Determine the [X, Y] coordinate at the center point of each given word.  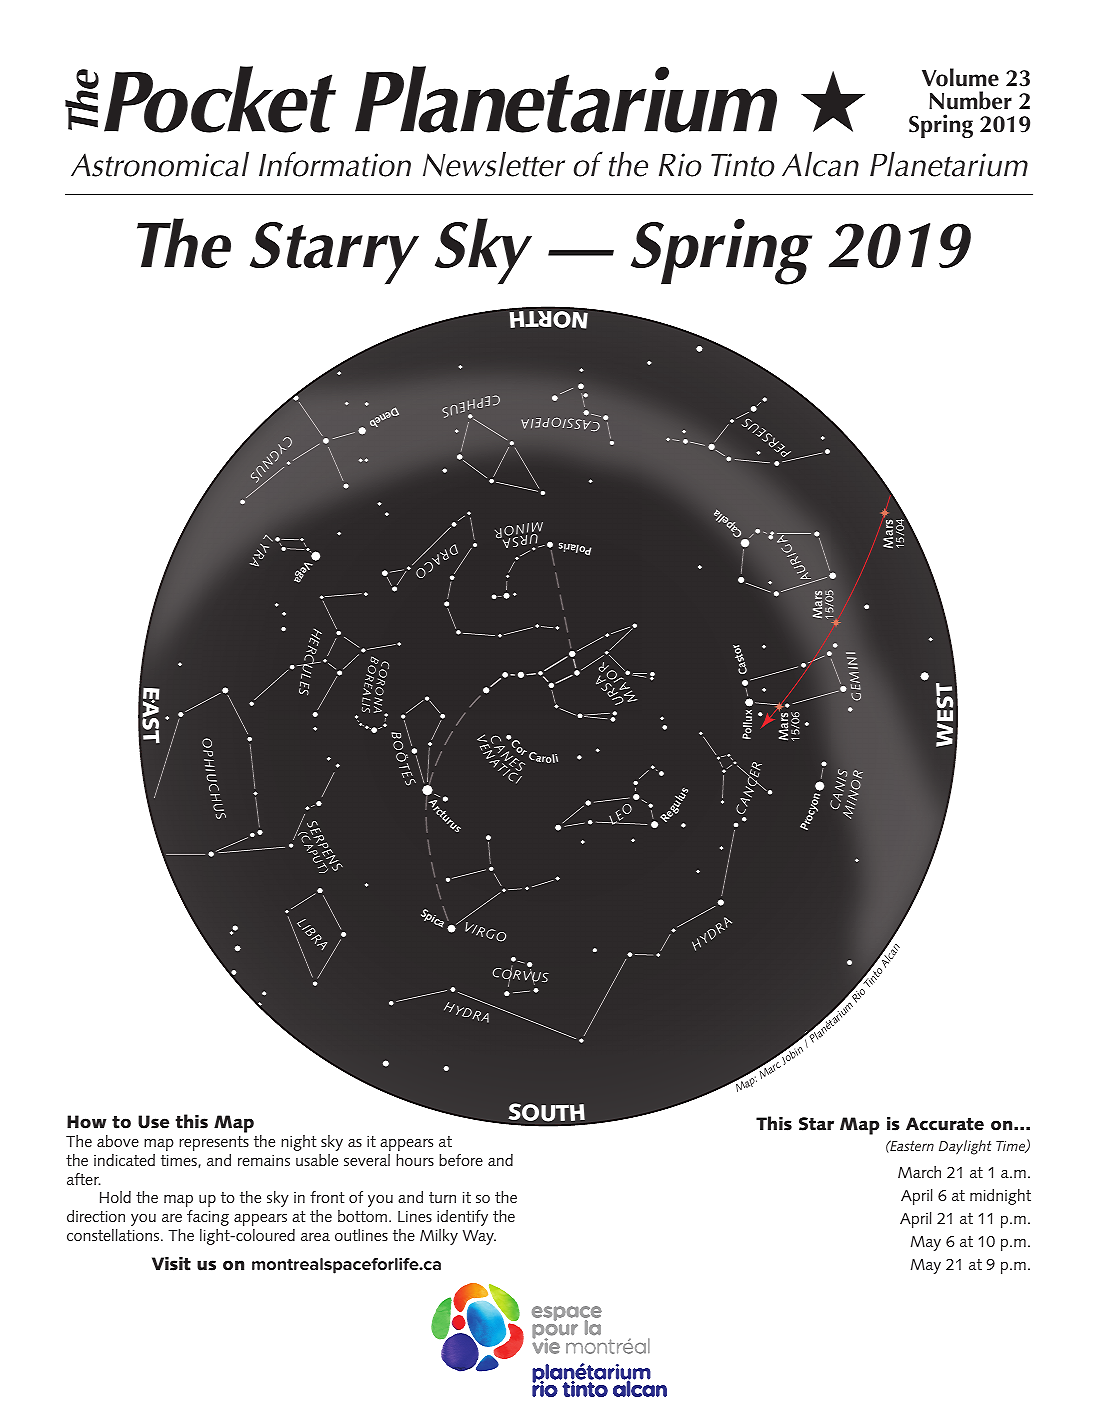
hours [415, 1160]
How [86, 1122]
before [461, 1160]
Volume [960, 77]
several [367, 1160]
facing [208, 1218]
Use [153, 1122]
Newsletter [494, 164]
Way [479, 1237]
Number [970, 100]
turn [442, 1197]
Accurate [945, 1124]
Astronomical [160, 164]
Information [335, 164]
